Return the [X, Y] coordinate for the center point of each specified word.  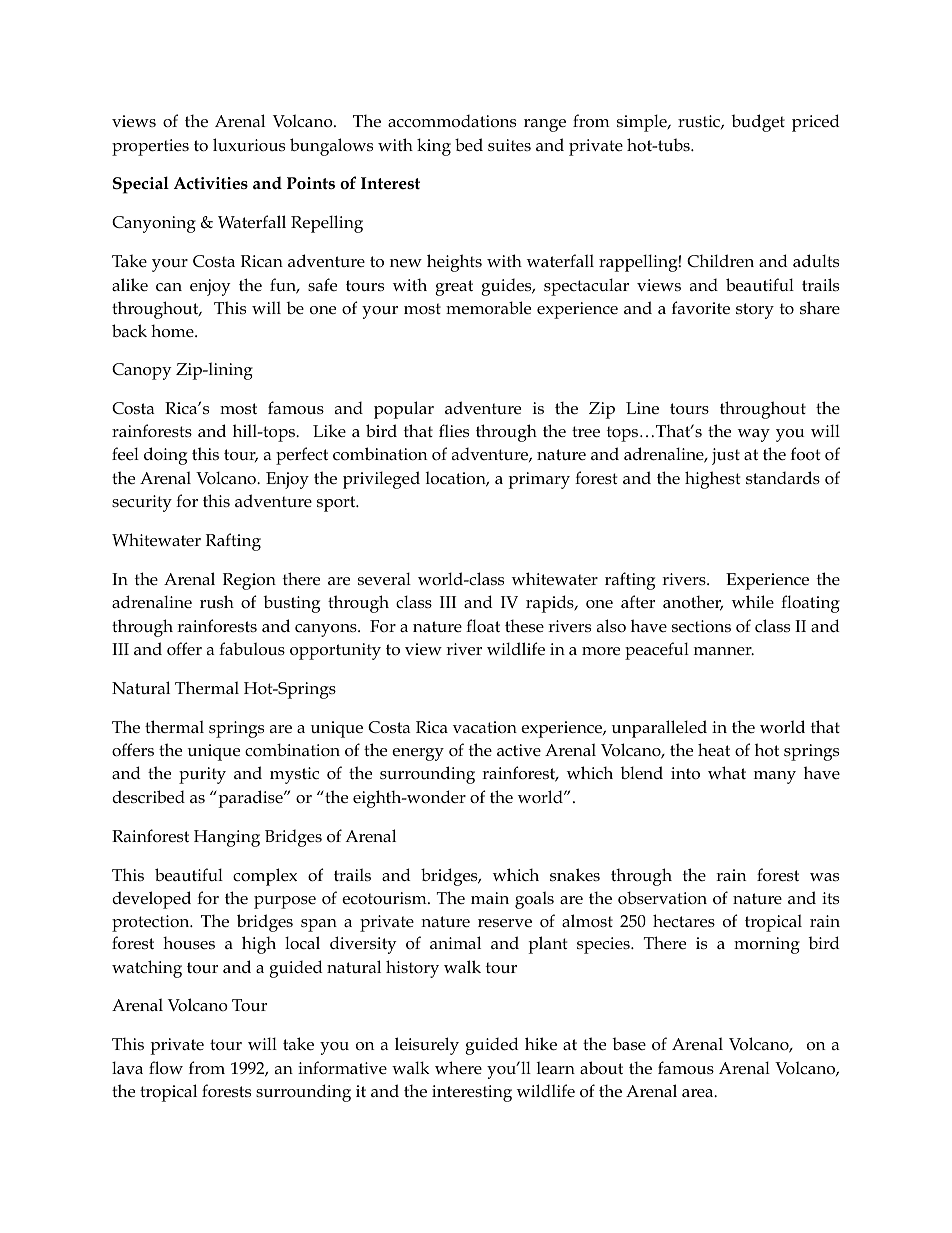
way [754, 435]
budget [758, 123]
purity [202, 775]
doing [165, 456]
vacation [485, 727]
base [629, 1044]
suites [509, 145]
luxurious [249, 145]
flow [166, 1067]
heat [714, 749]
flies [454, 431]
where [458, 1067]
